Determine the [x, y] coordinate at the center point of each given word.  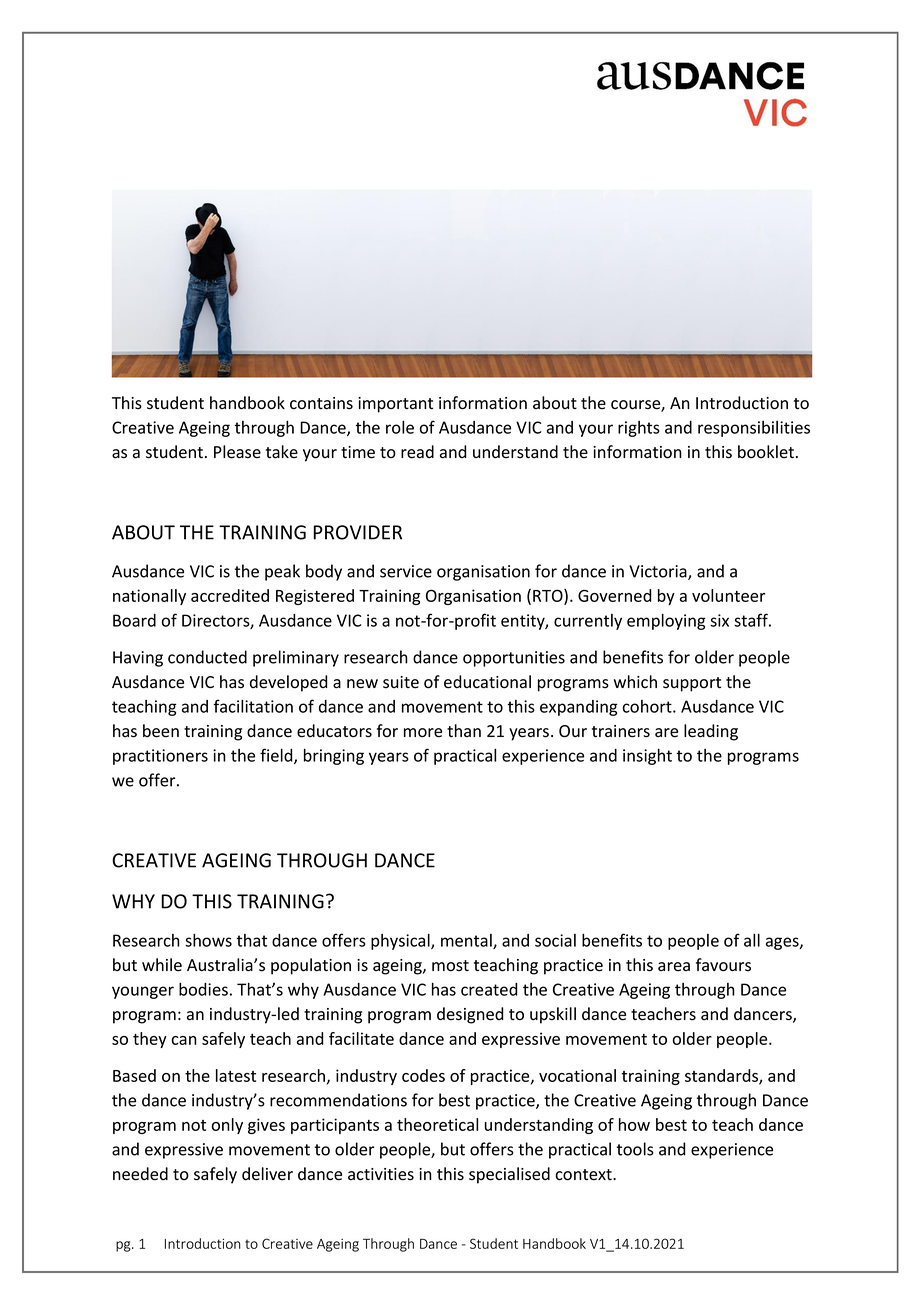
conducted [207, 657]
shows [208, 940]
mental [467, 941]
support [692, 684]
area [674, 967]
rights [639, 429]
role [400, 427]
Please [237, 452]
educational [487, 682]
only [227, 1126]
